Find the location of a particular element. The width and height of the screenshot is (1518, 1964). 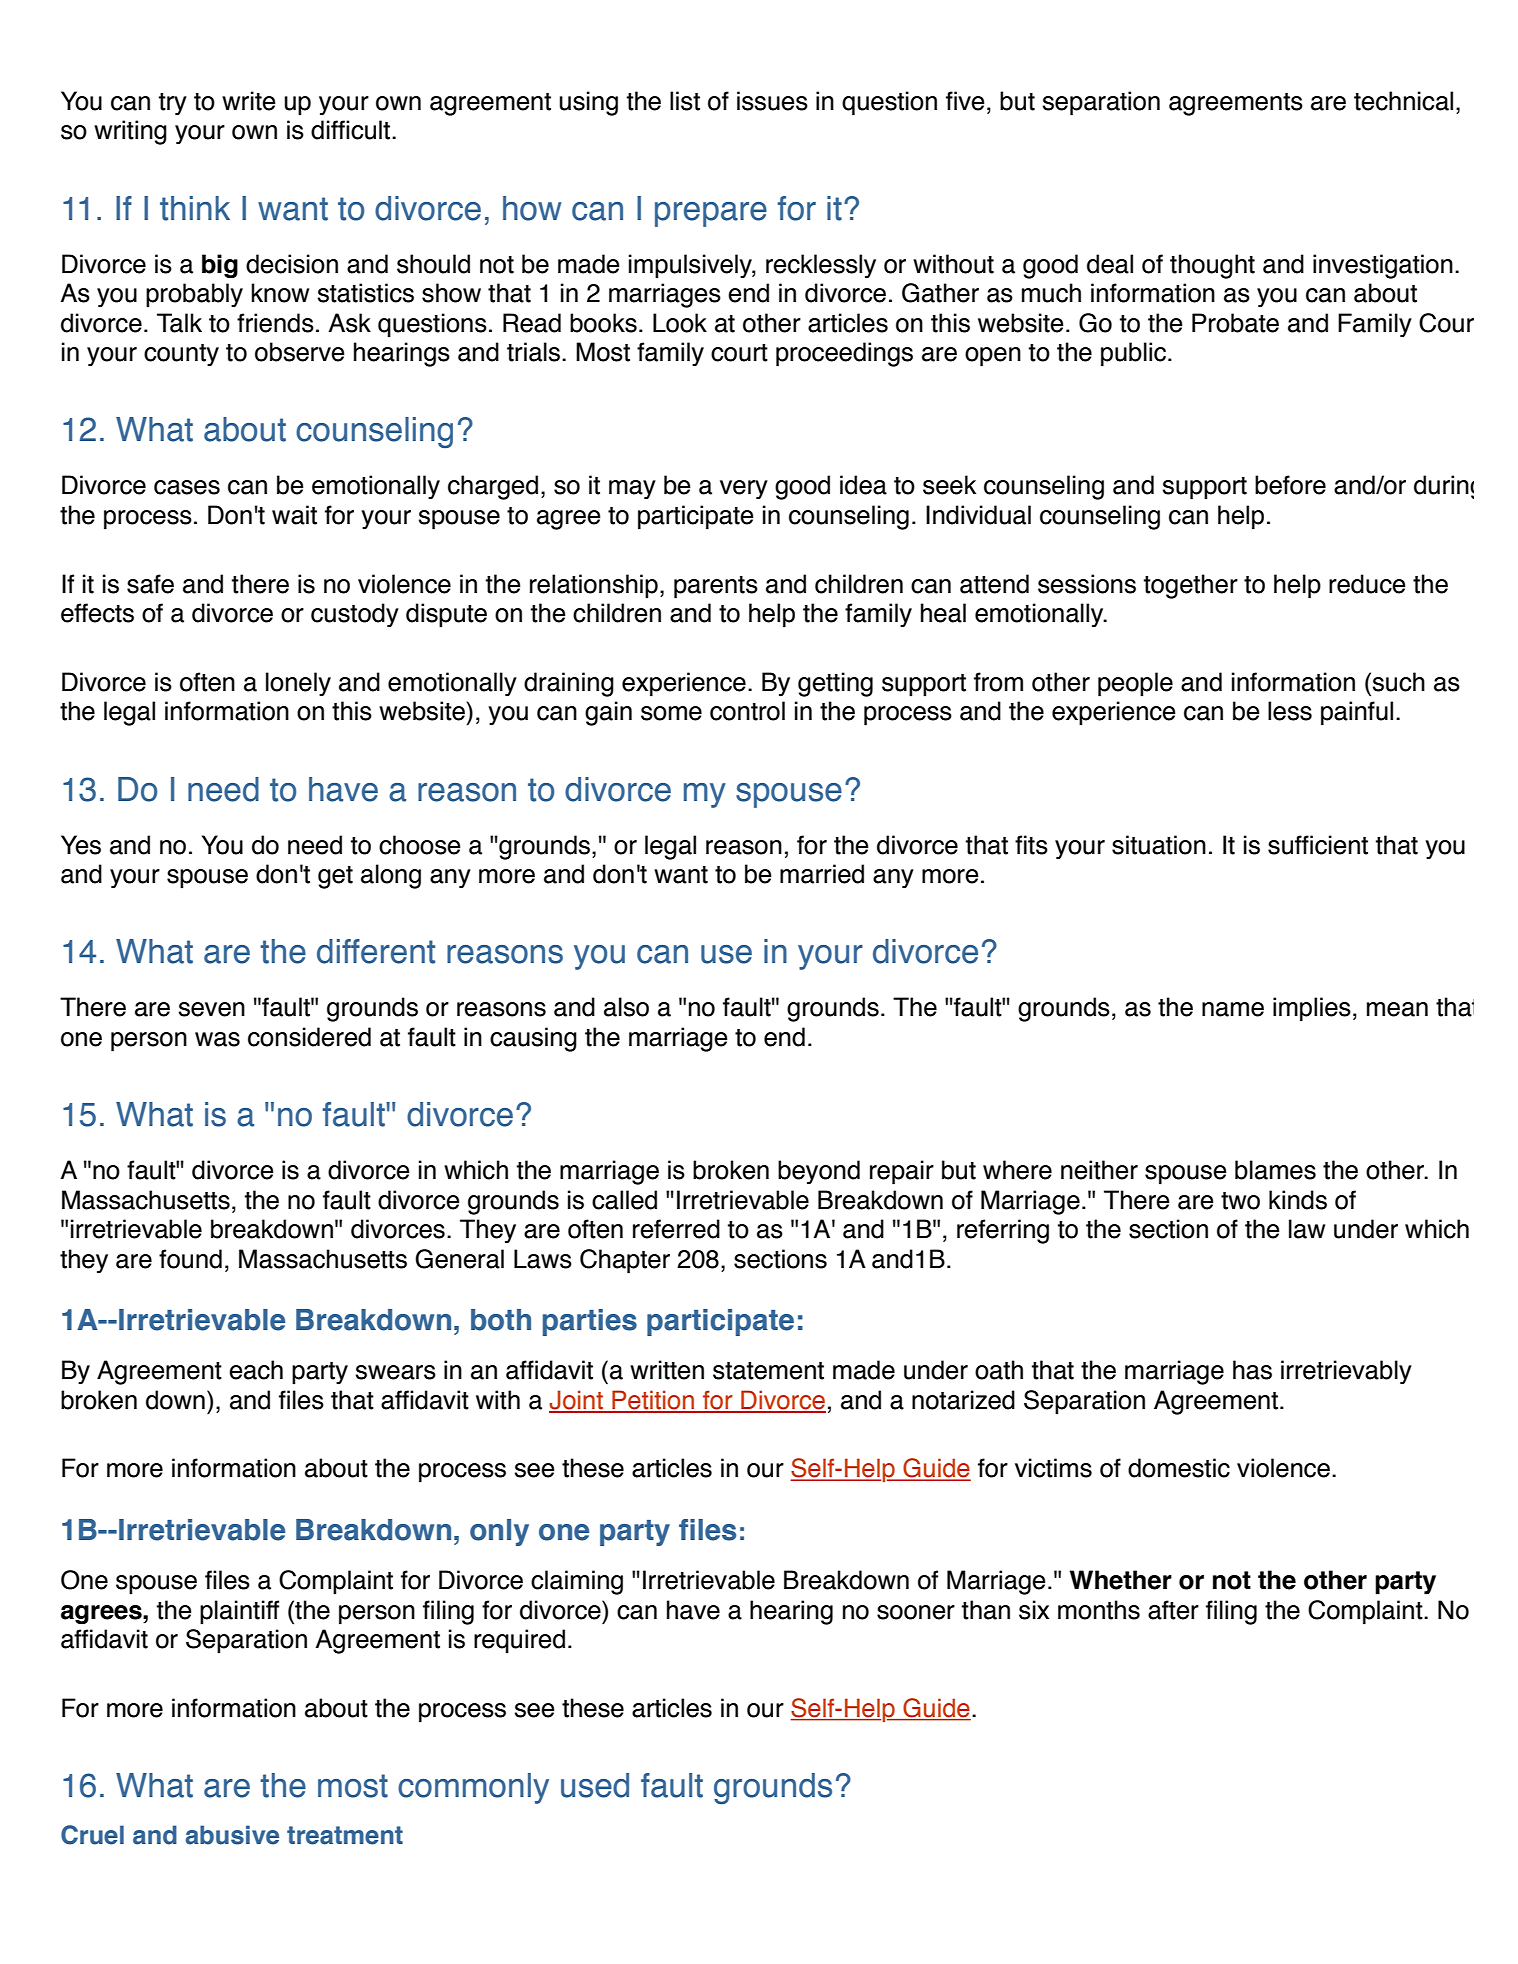

together is located at coordinates (1191, 586).
